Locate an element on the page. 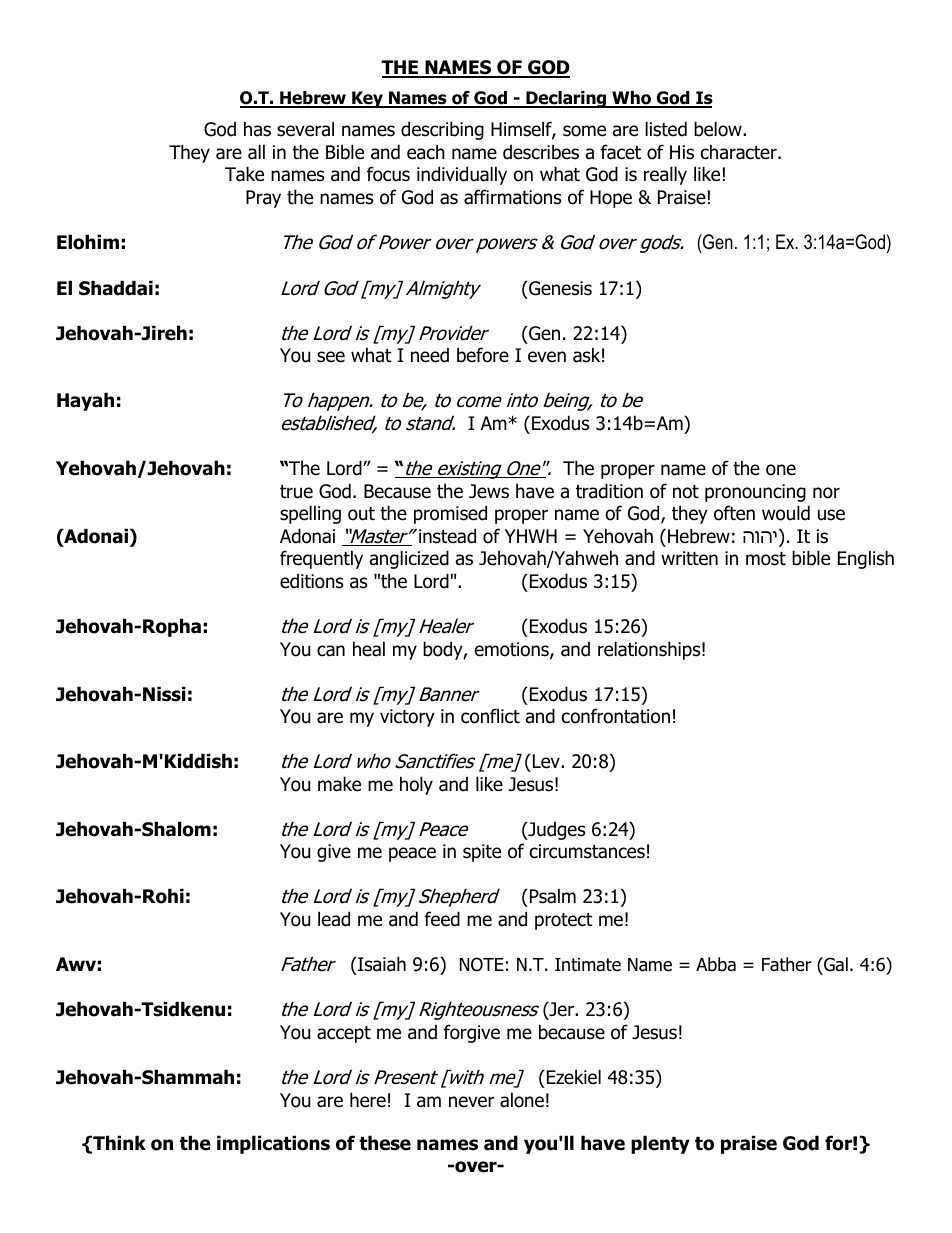 Image resolution: width=952 pixels, height=1233 pixels. implications is located at coordinates (273, 1144).
